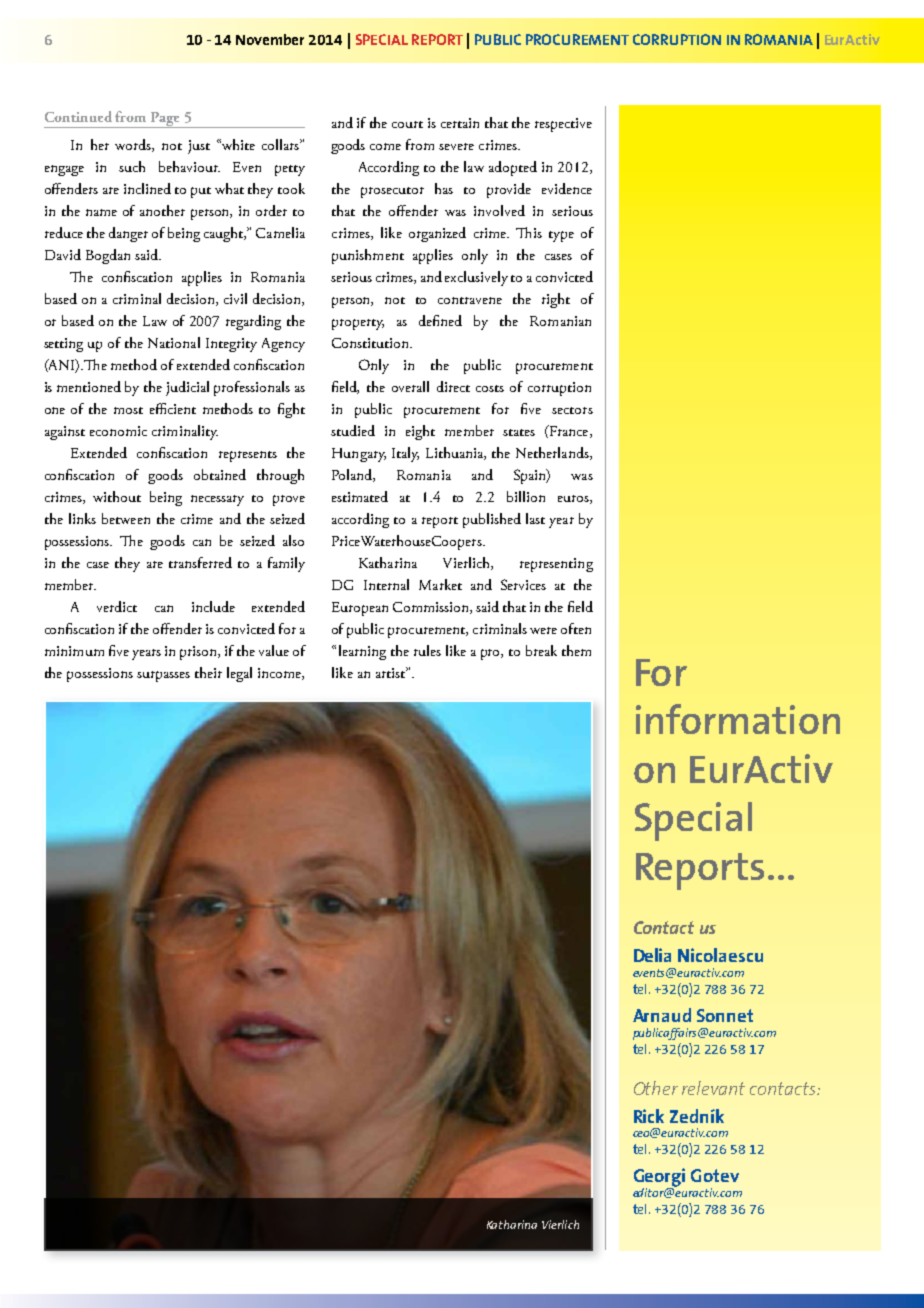 Image resolution: width=924 pixels, height=1308 pixels. What do you see at coordinates (420, 432) in the document?
I see `eight` at bounding box center [420, 432].
